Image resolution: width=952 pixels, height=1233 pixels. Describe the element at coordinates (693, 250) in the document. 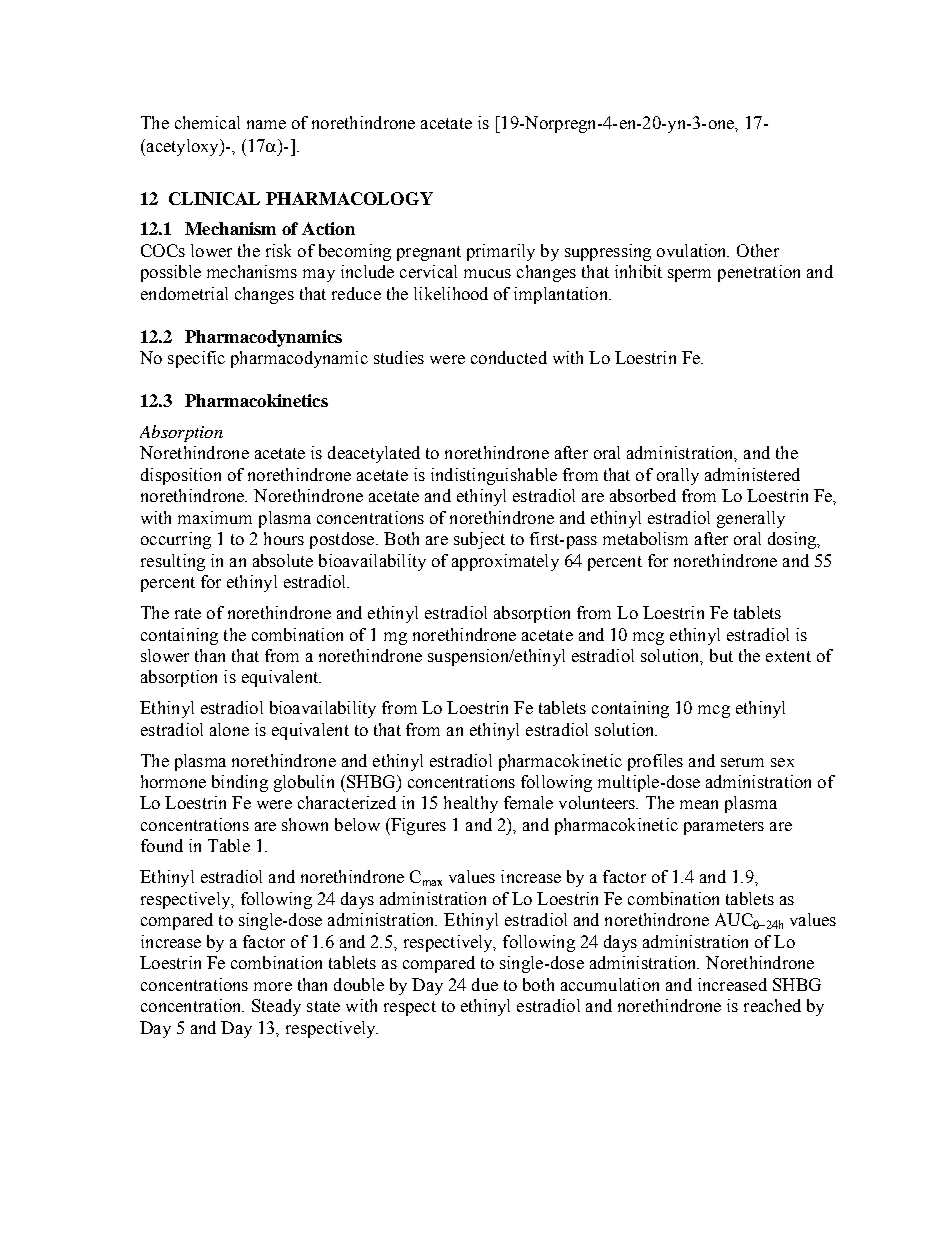

I see `ovulation` at that location.
